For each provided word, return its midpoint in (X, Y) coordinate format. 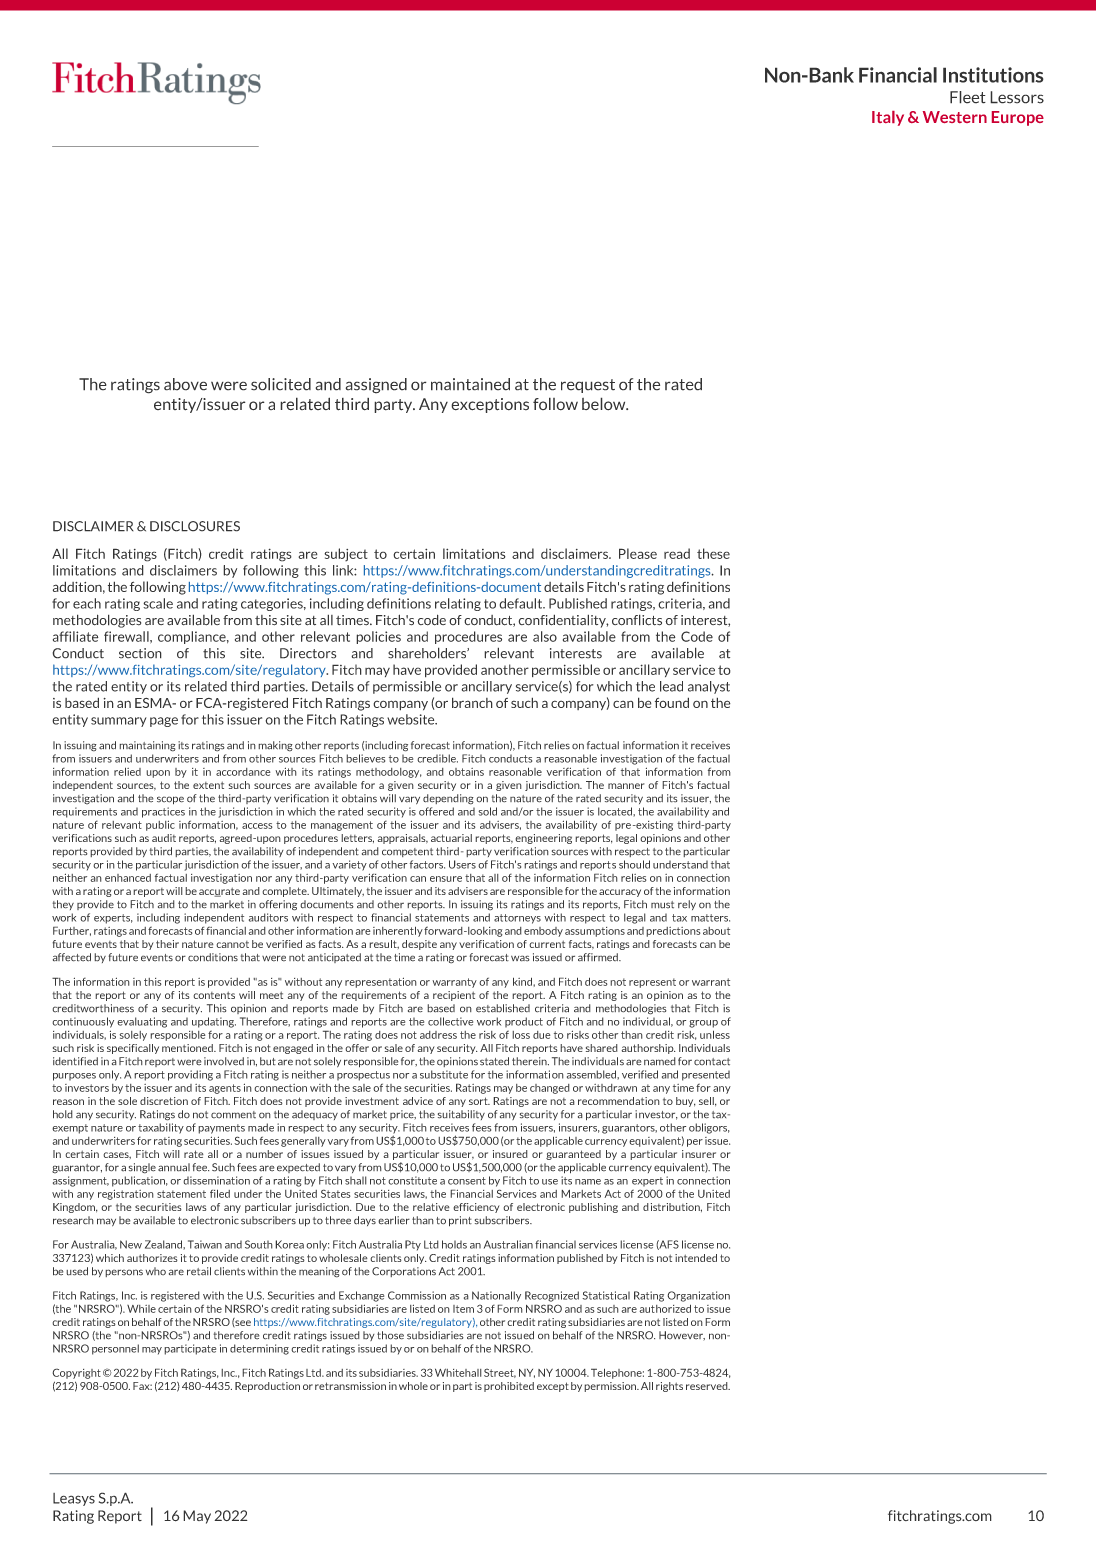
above (185, 384)
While (141, 1309)
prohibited (509, 1387)
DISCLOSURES (195, 526)
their (167, 944)
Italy (888, 118)
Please (638, 553)
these (713, 553)
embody (543, 932)
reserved (708, 1386)
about (716, 931)
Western (955, 117)
